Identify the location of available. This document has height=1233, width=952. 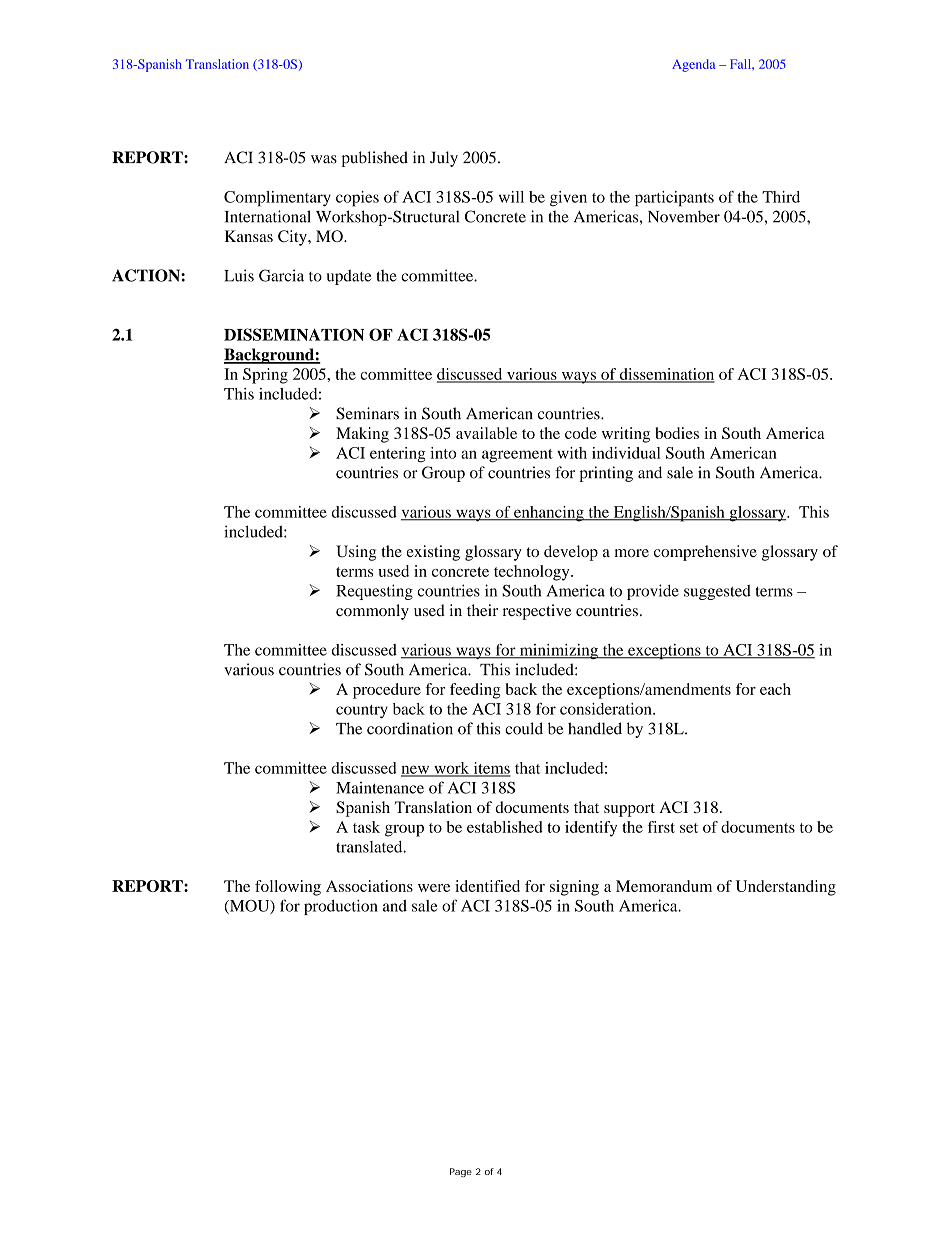
(486, 433).
